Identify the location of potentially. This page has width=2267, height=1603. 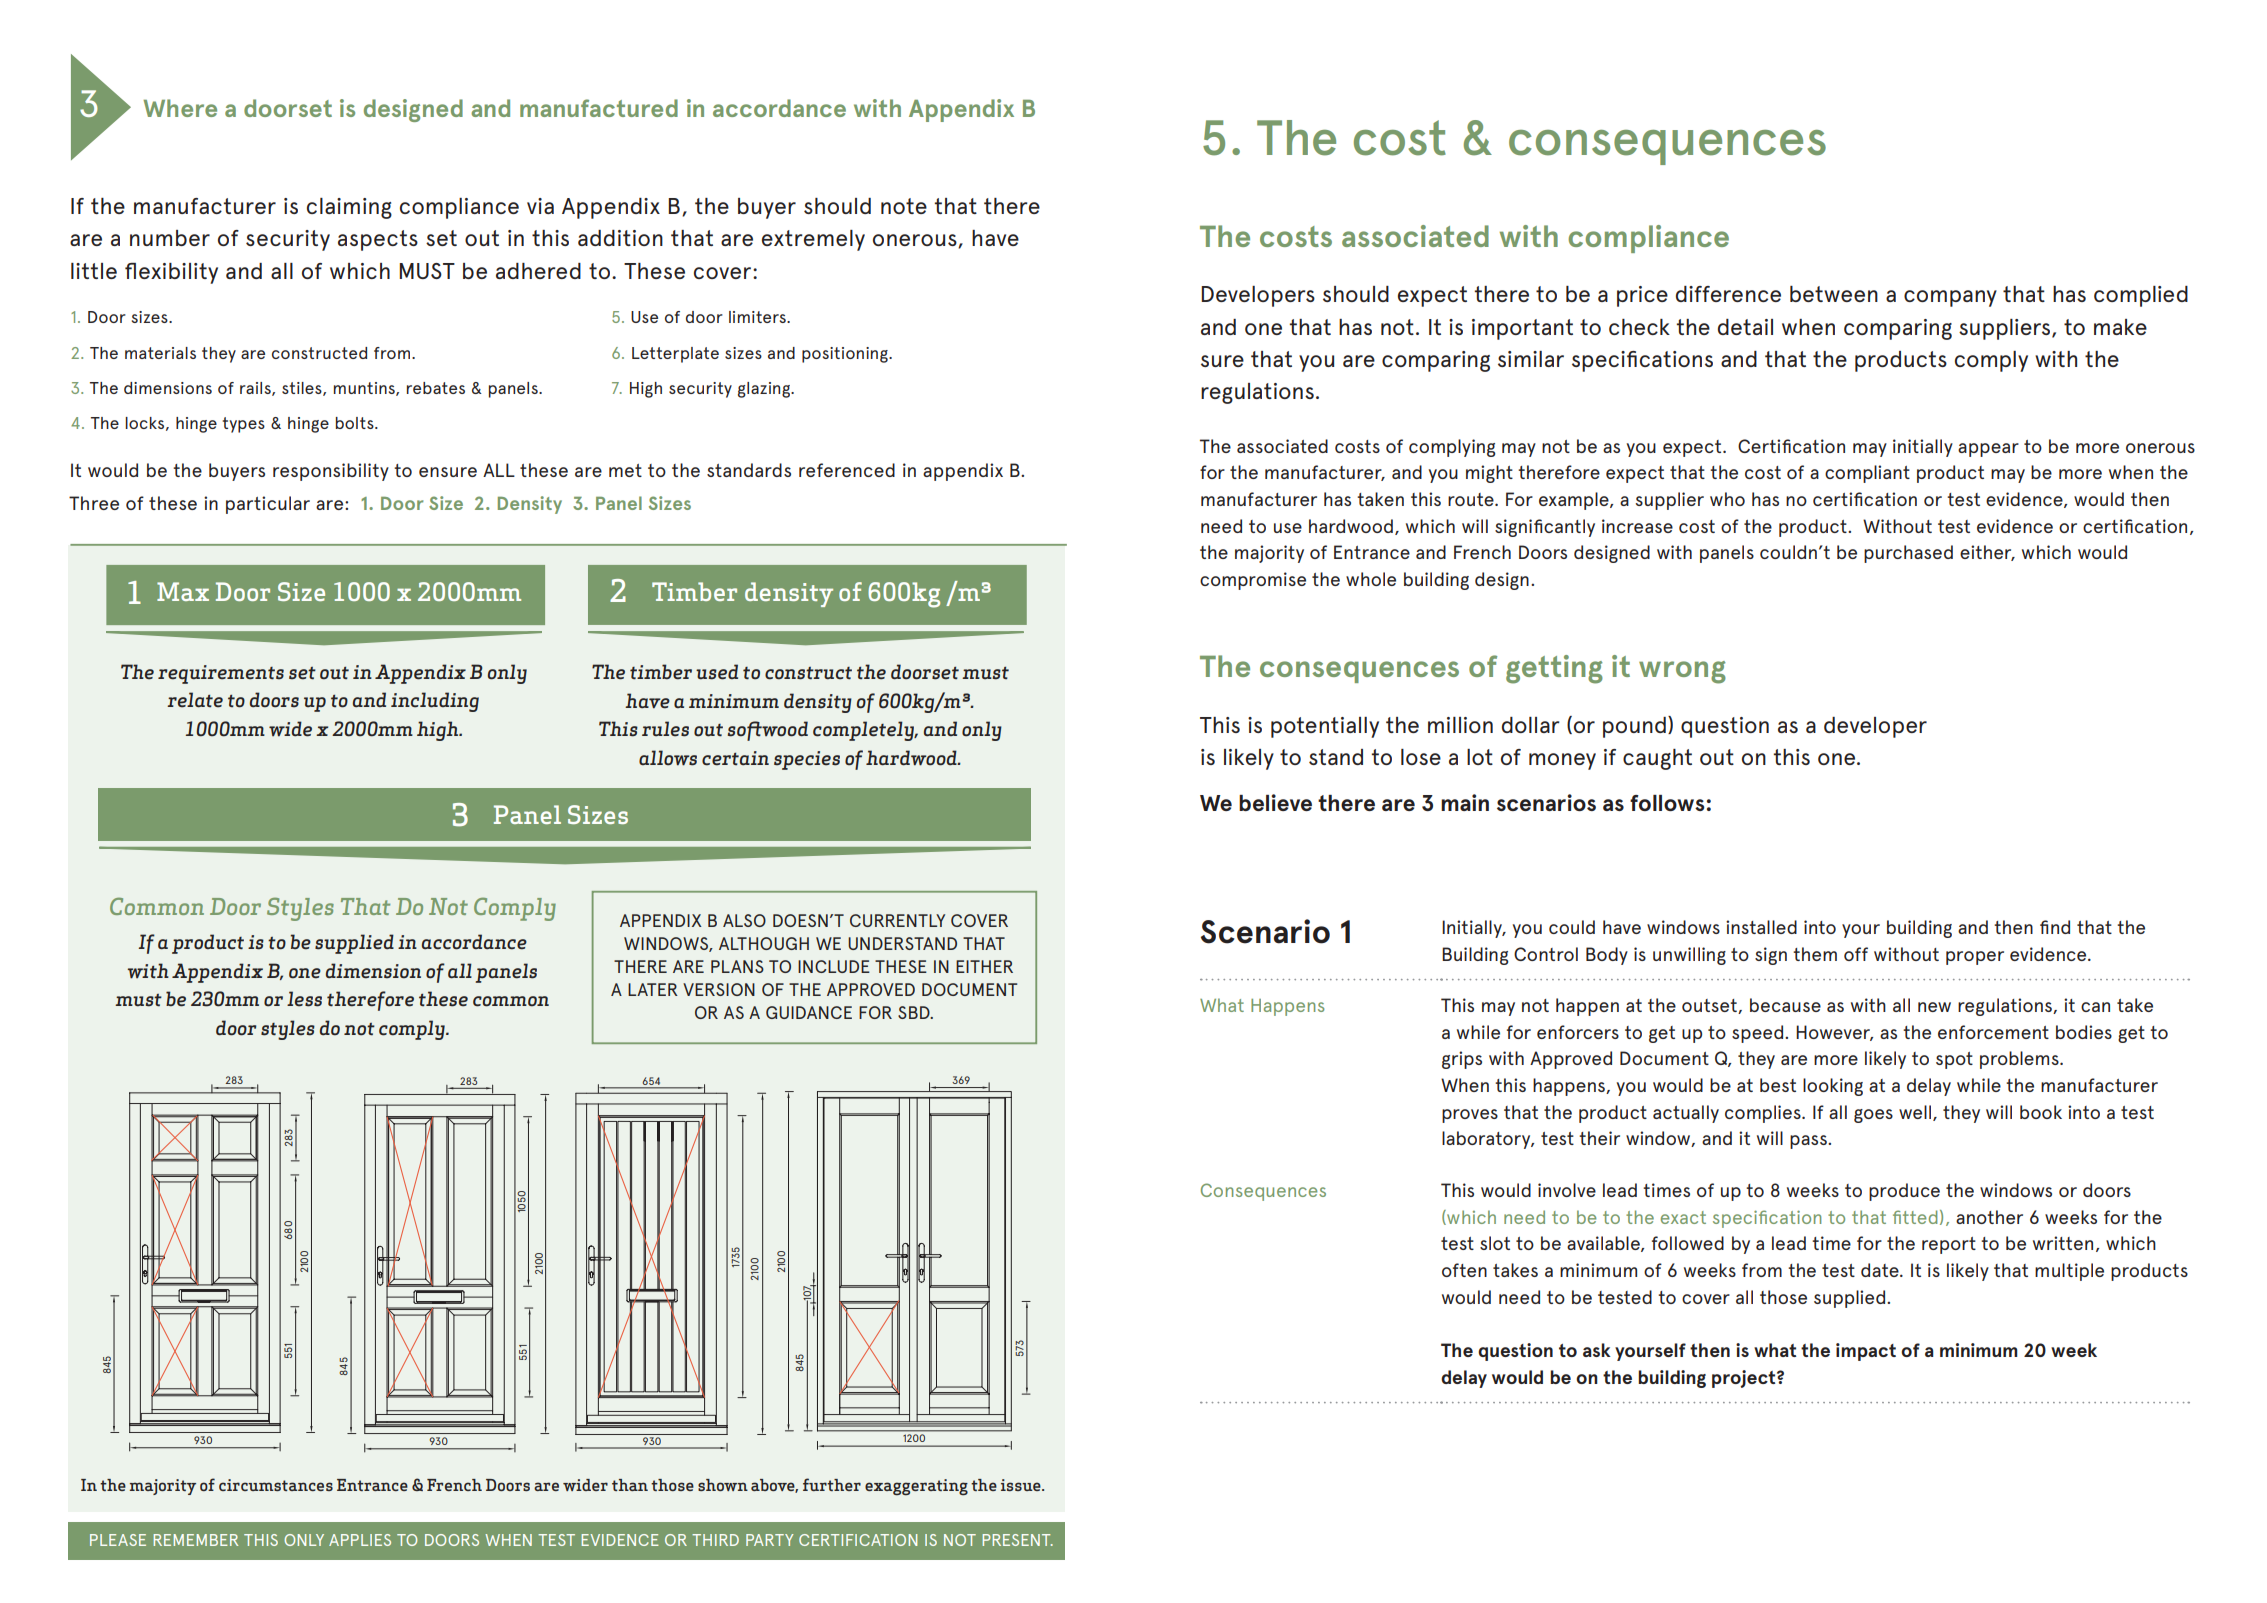
(1325, 727).
